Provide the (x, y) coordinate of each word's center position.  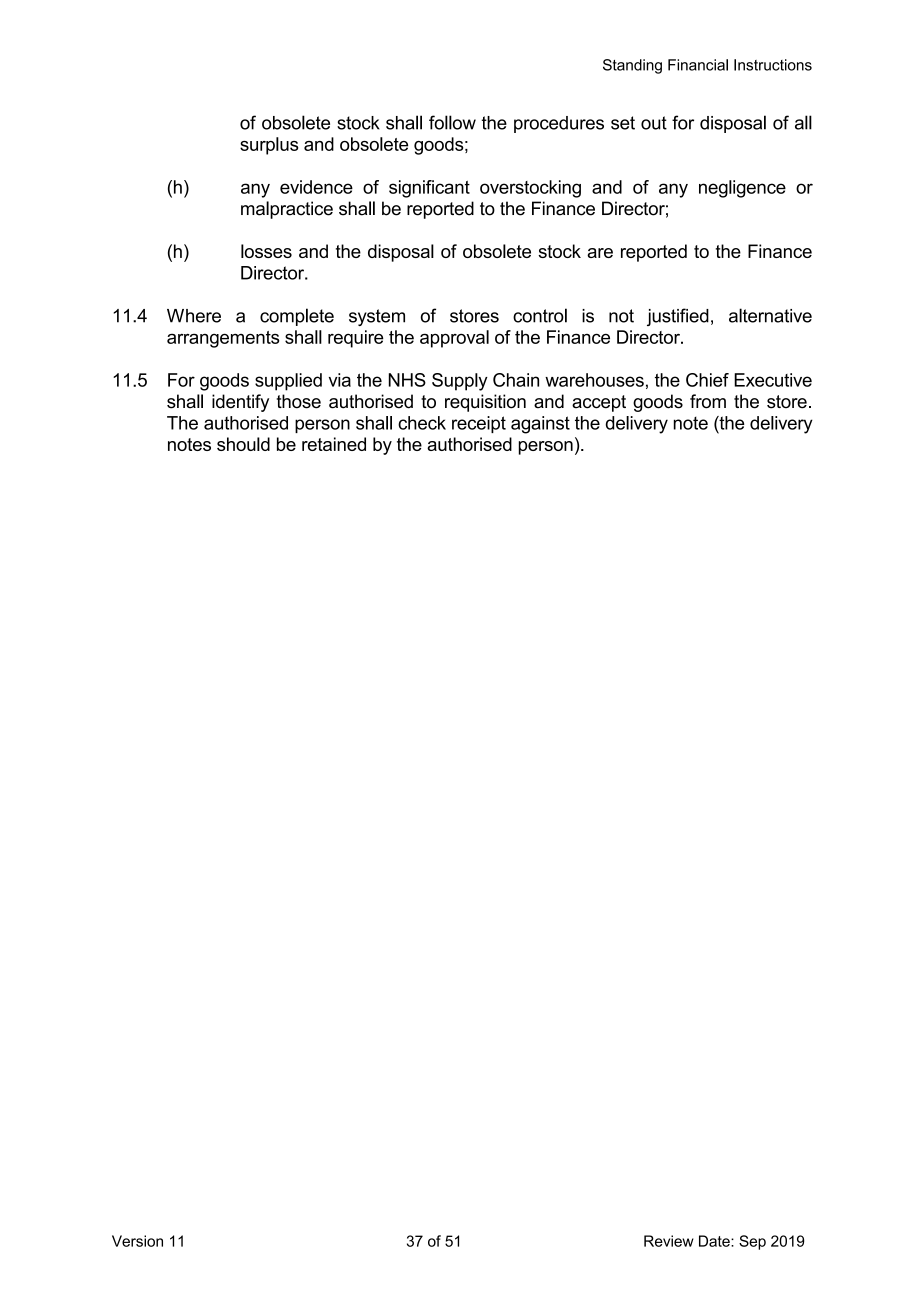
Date (715, 1241)
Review (669, 1241)
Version (137, 1241)
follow (452, 122)
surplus (269, 146)
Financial (698, 65)
